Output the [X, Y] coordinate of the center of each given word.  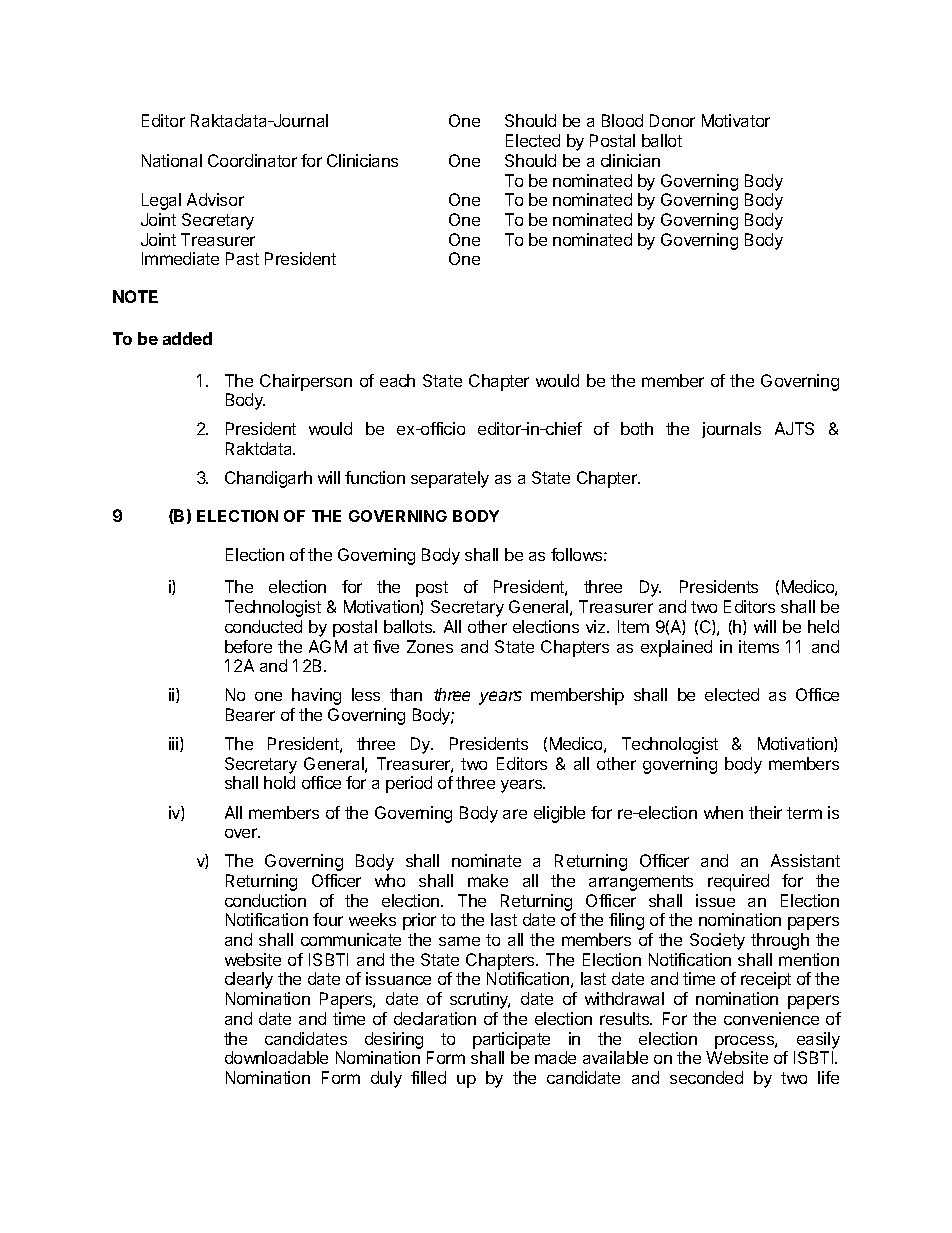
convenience [771, 1018]
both [637, 428]
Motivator [736, 120]
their [765, 812]
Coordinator [252, 160]
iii [175, 744]
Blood [622, 120]
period [409, 784]
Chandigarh [268, 479]
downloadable [276, 1057]
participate [511, 1040]
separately [450, 479]
